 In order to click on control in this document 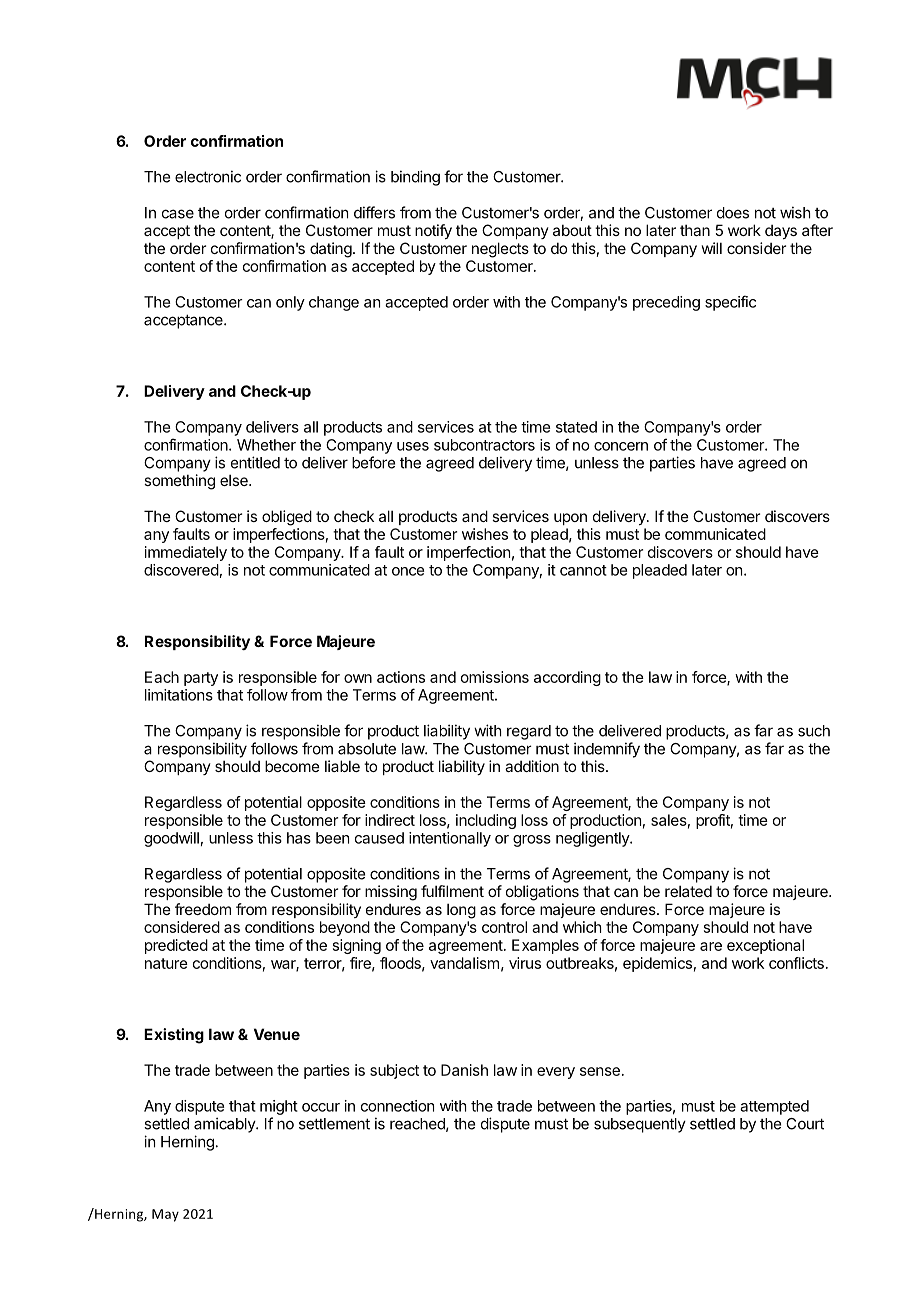, I will do `click(504, 927)`.
